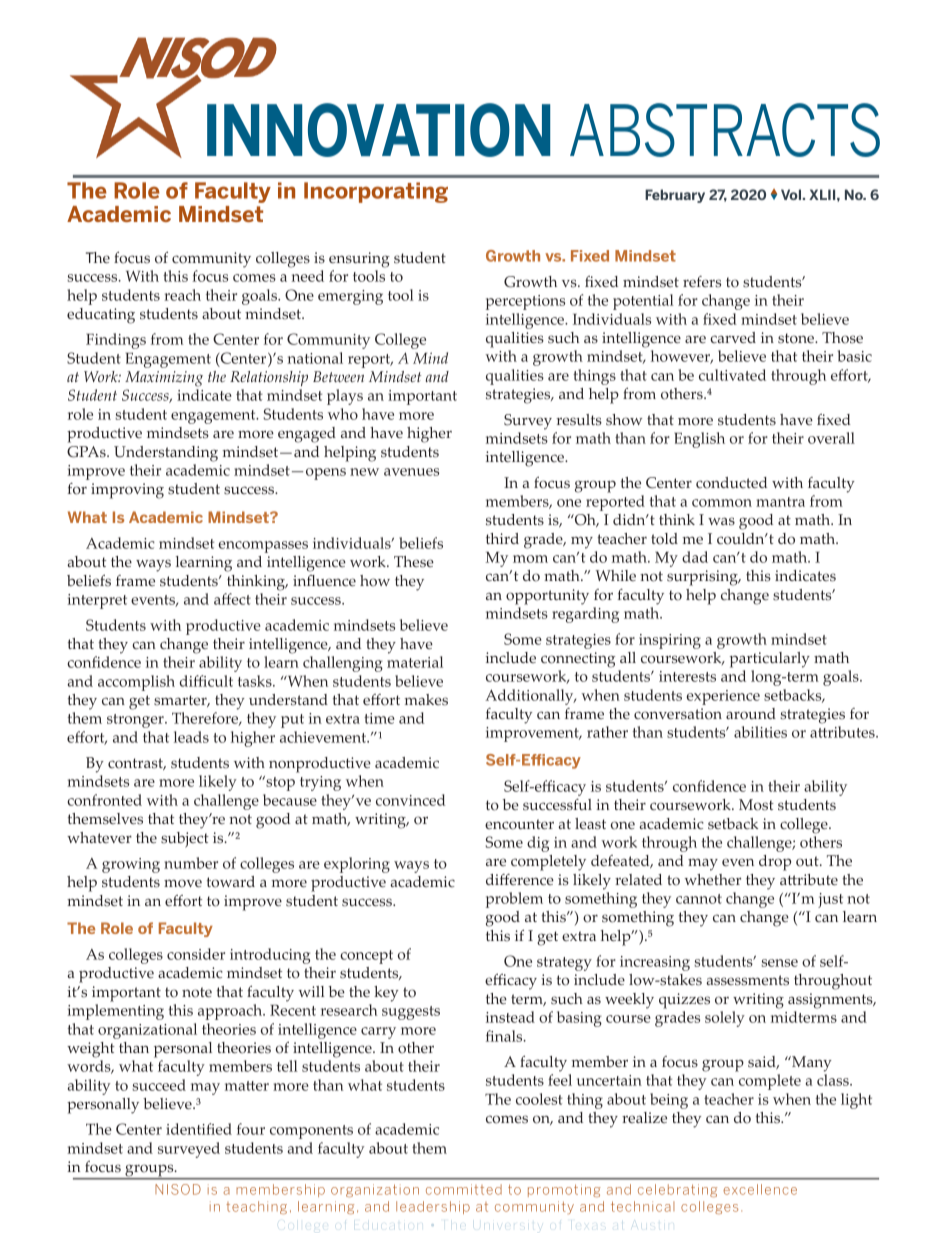 Image resolution: width=952 pixels, height=1233 pixels. Describe the element at coordinates (780, 963) in the page. I see `sense` at that location.
